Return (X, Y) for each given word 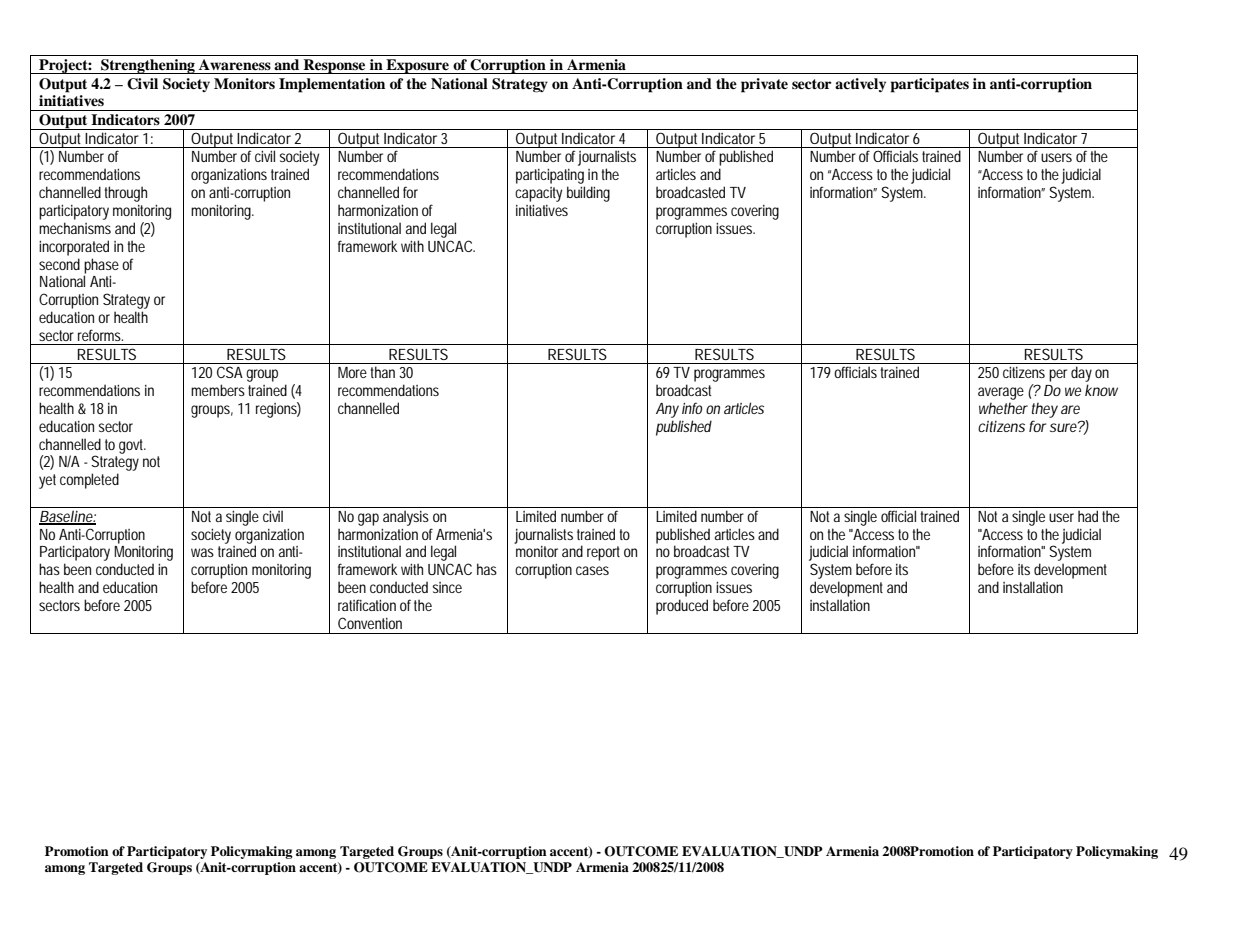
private (764, 85)
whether (1003, 408)
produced (682, 607)
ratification (367, 605)
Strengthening (148, 66)
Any (667, 410)
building (588, 194)
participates (930, 85)
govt (132, 446)
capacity (538, 194)
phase (101, 266)
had (1088, 516)
